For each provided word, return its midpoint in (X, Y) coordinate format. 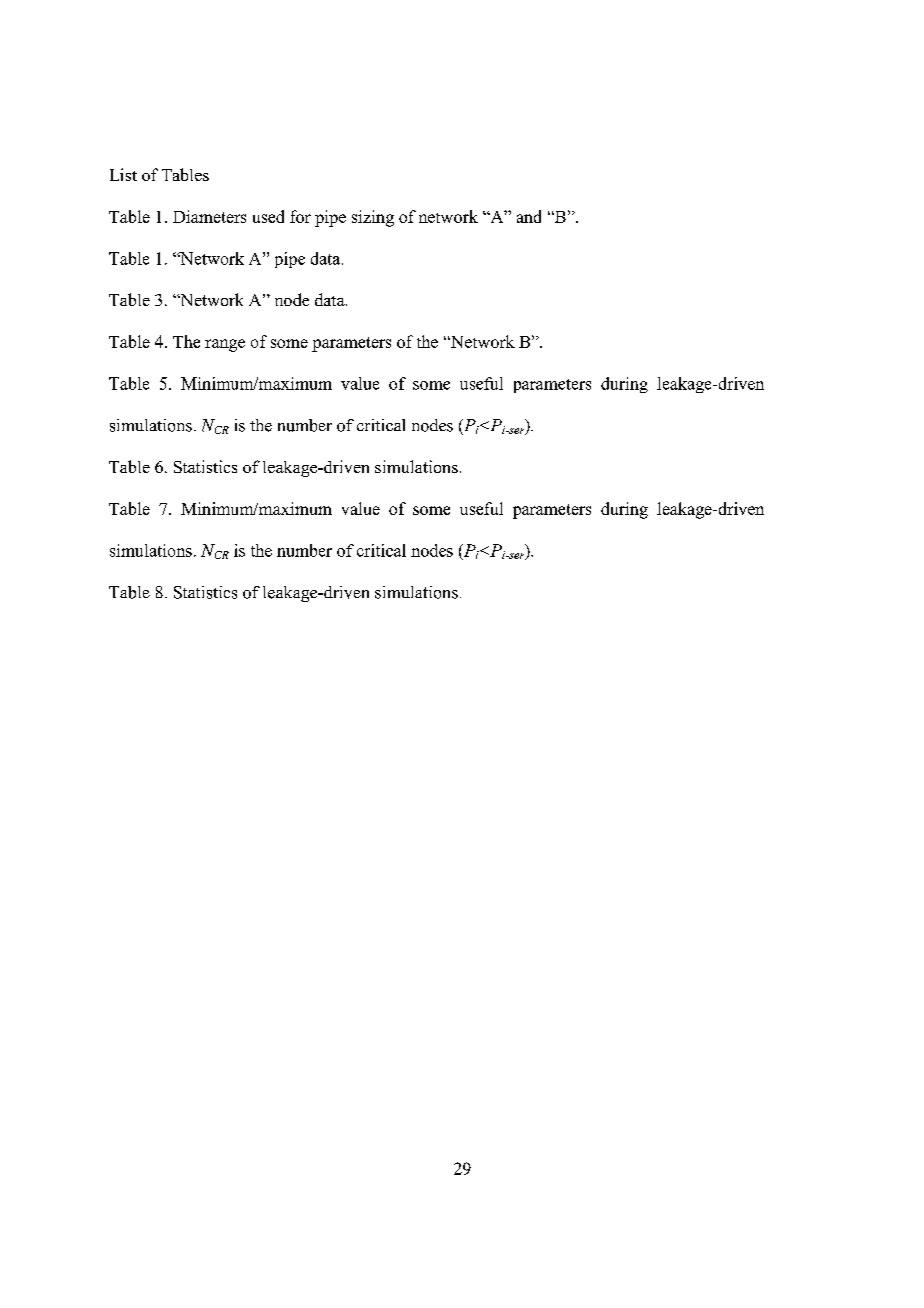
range (225, 345)
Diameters (209, 216)
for (300, 216)
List (123, 174)
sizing (373, 218)
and (529, 216)
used (268, 216)
